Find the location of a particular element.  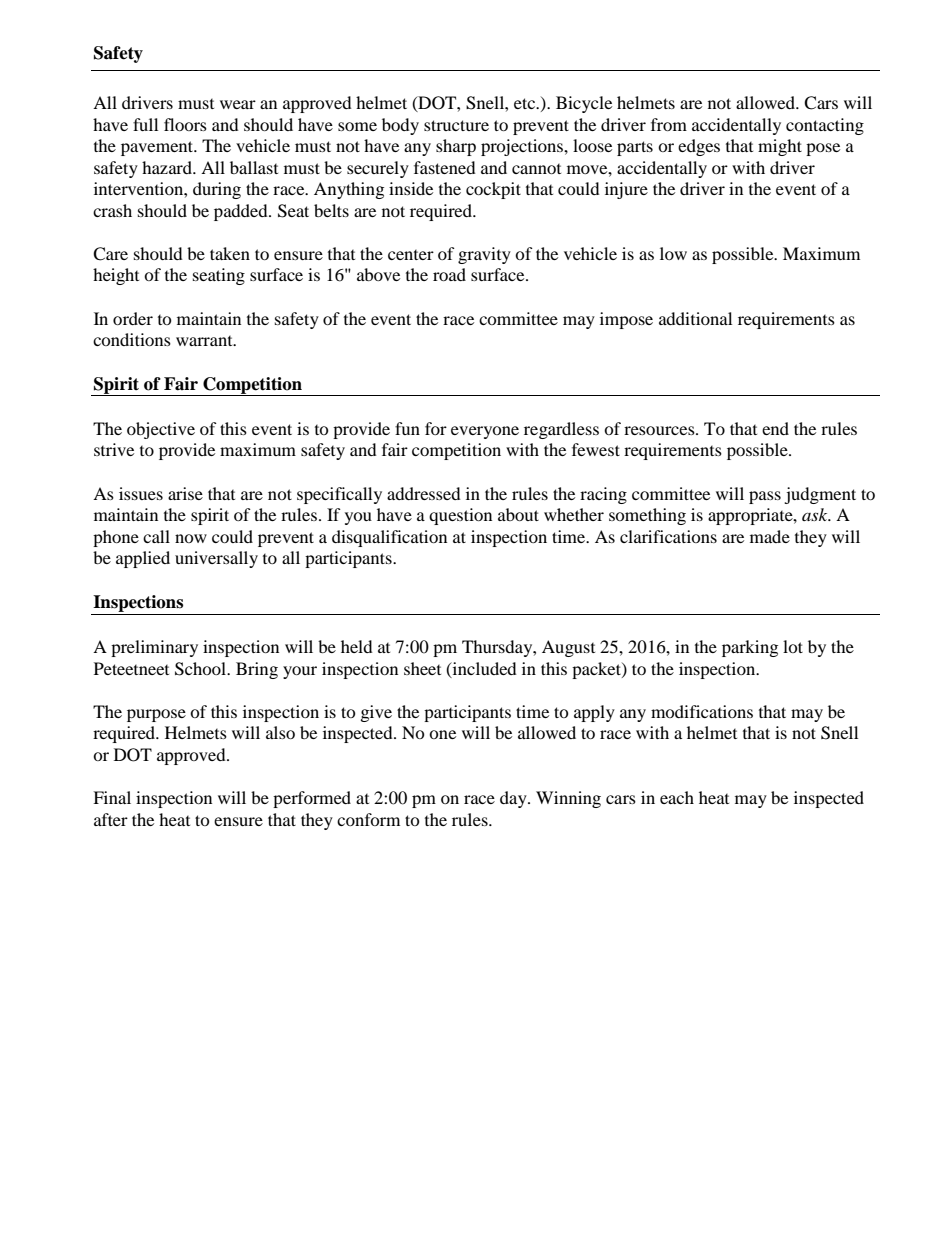

end is located at coordinates (775, 428).
